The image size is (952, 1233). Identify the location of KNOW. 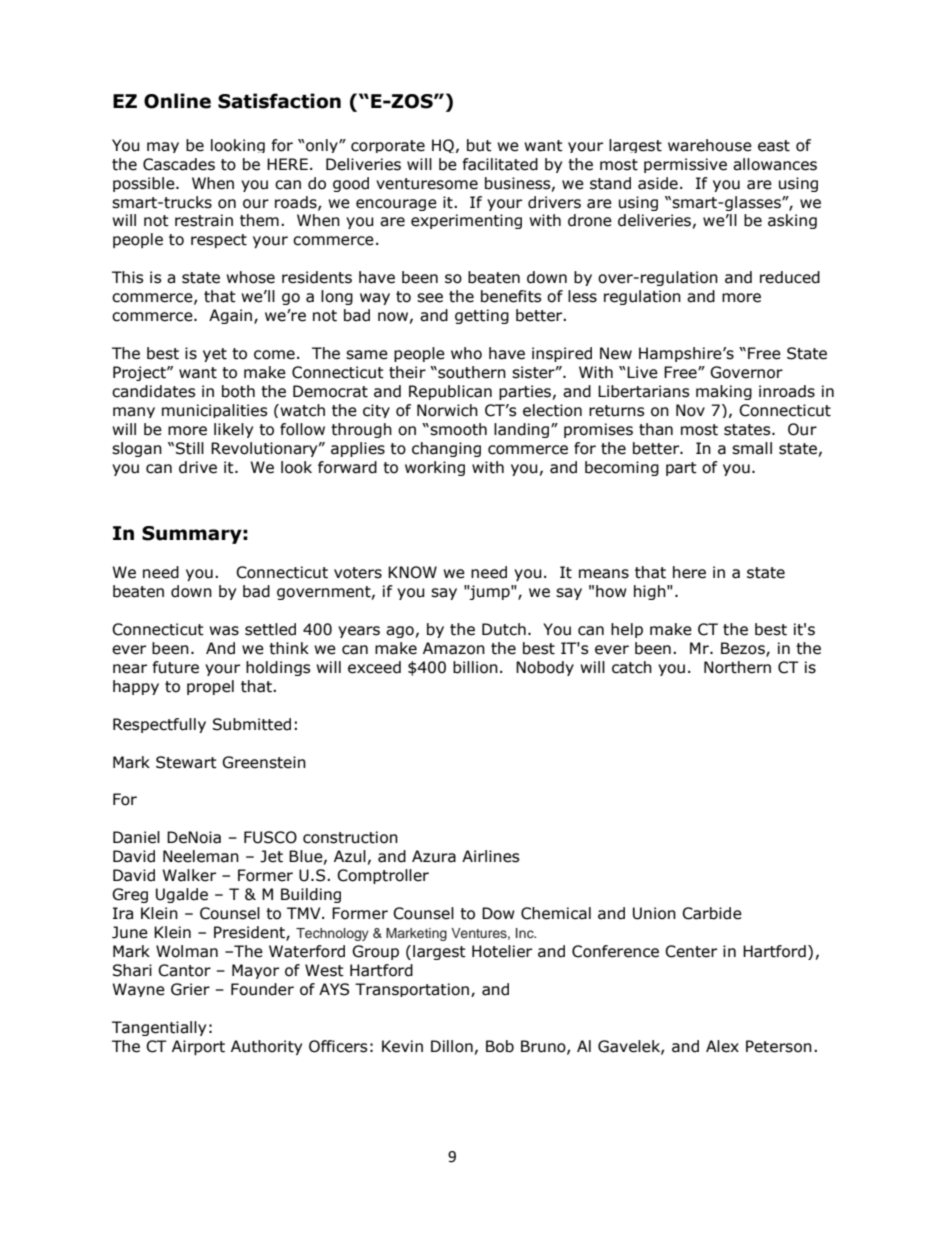
(412, 572).
